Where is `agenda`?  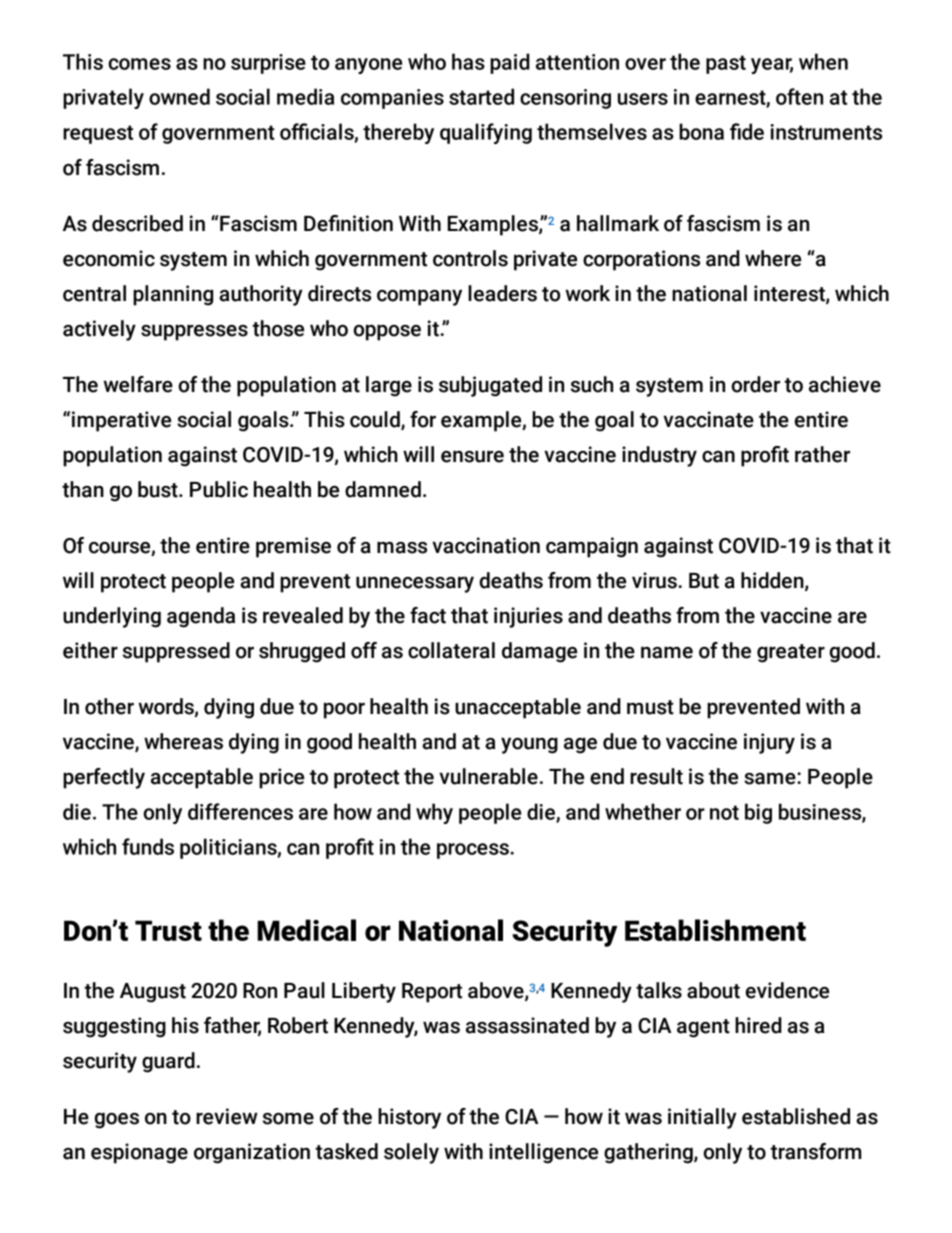
agenda is located at coordinates (201, 617).
